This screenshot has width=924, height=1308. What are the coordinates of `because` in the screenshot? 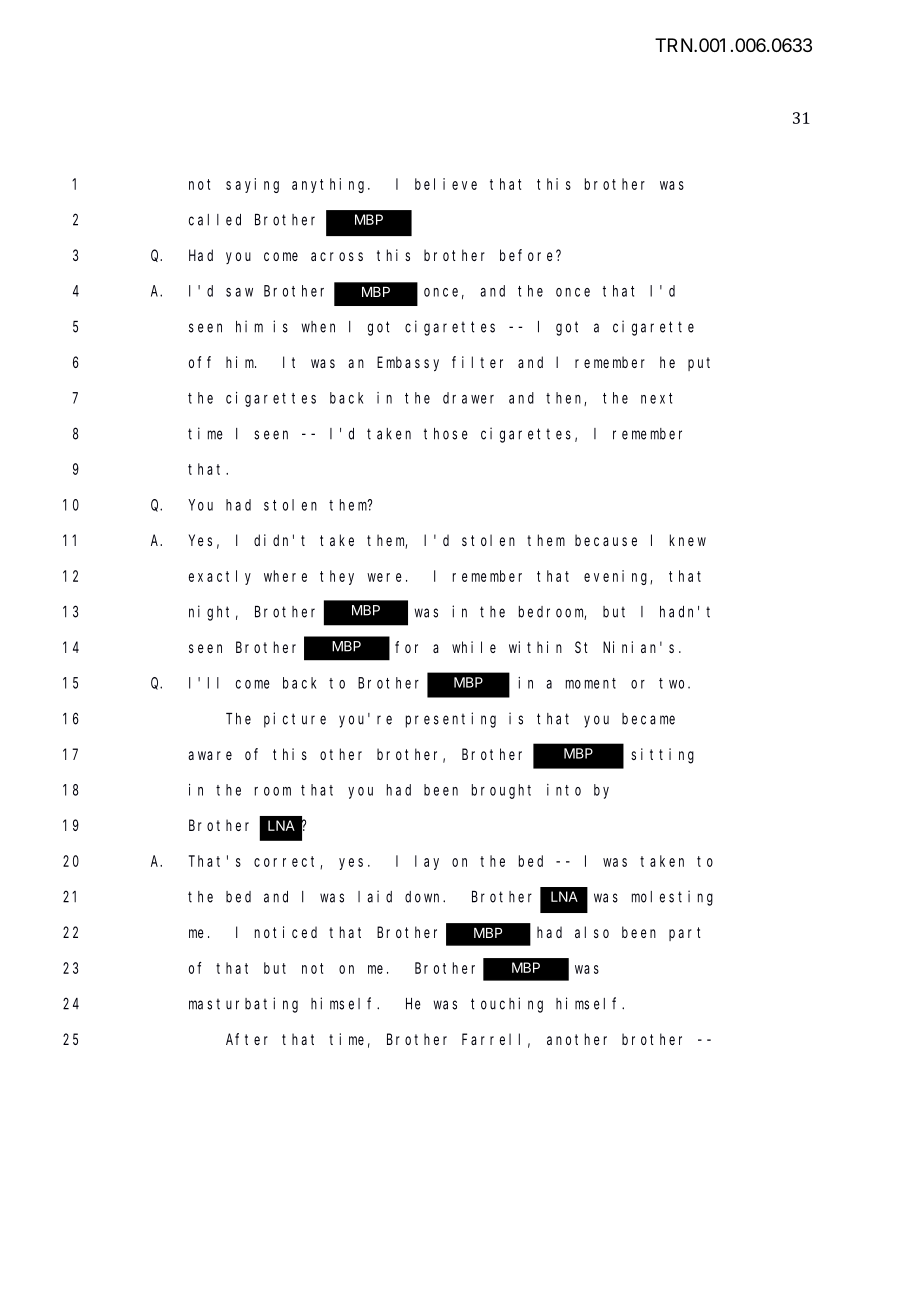 It's located at (606, 540).
